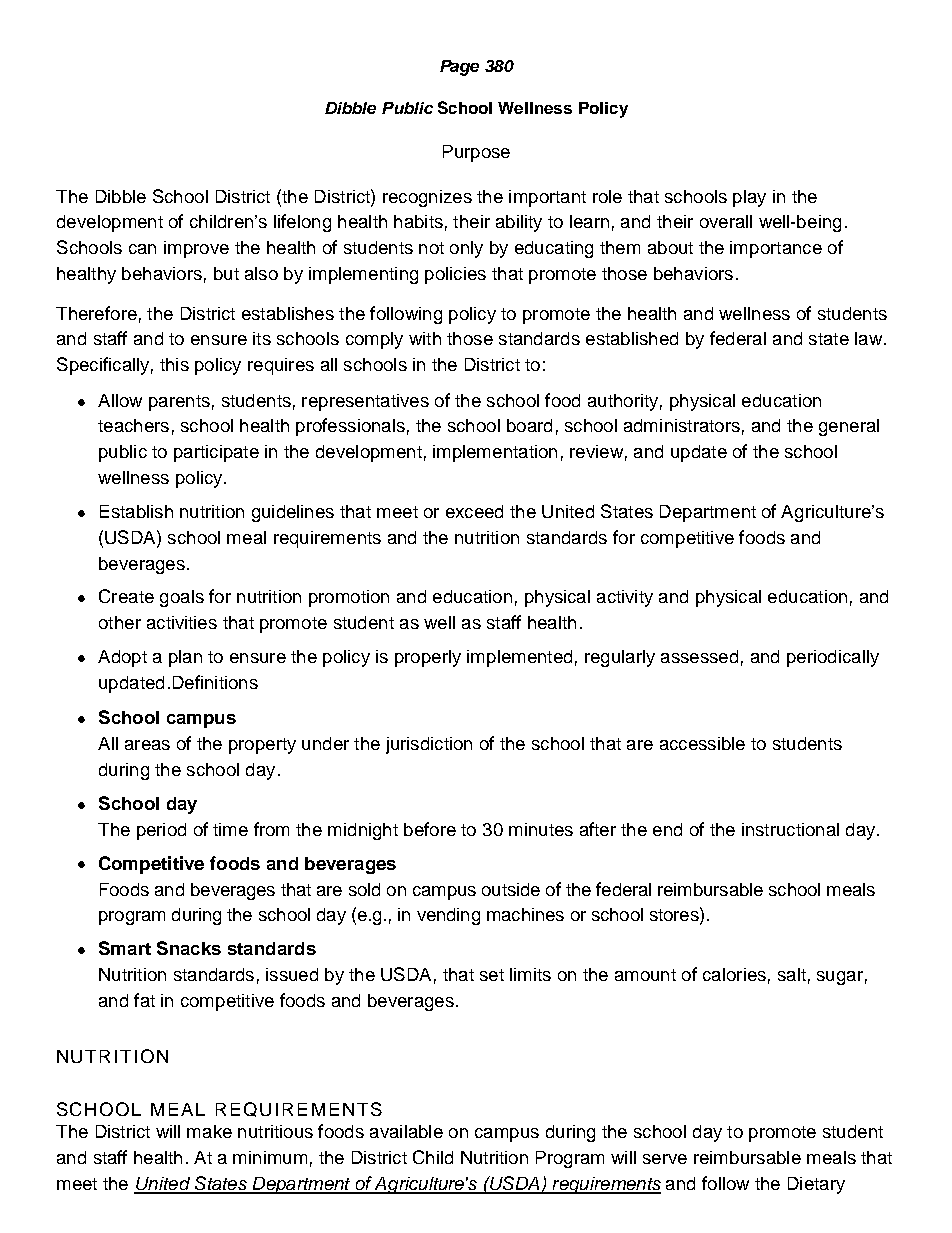 This screenshot has width=952, height=1233. Describe the element at coordinates (230, 829) in the screenshot. I see `time` at that location.
